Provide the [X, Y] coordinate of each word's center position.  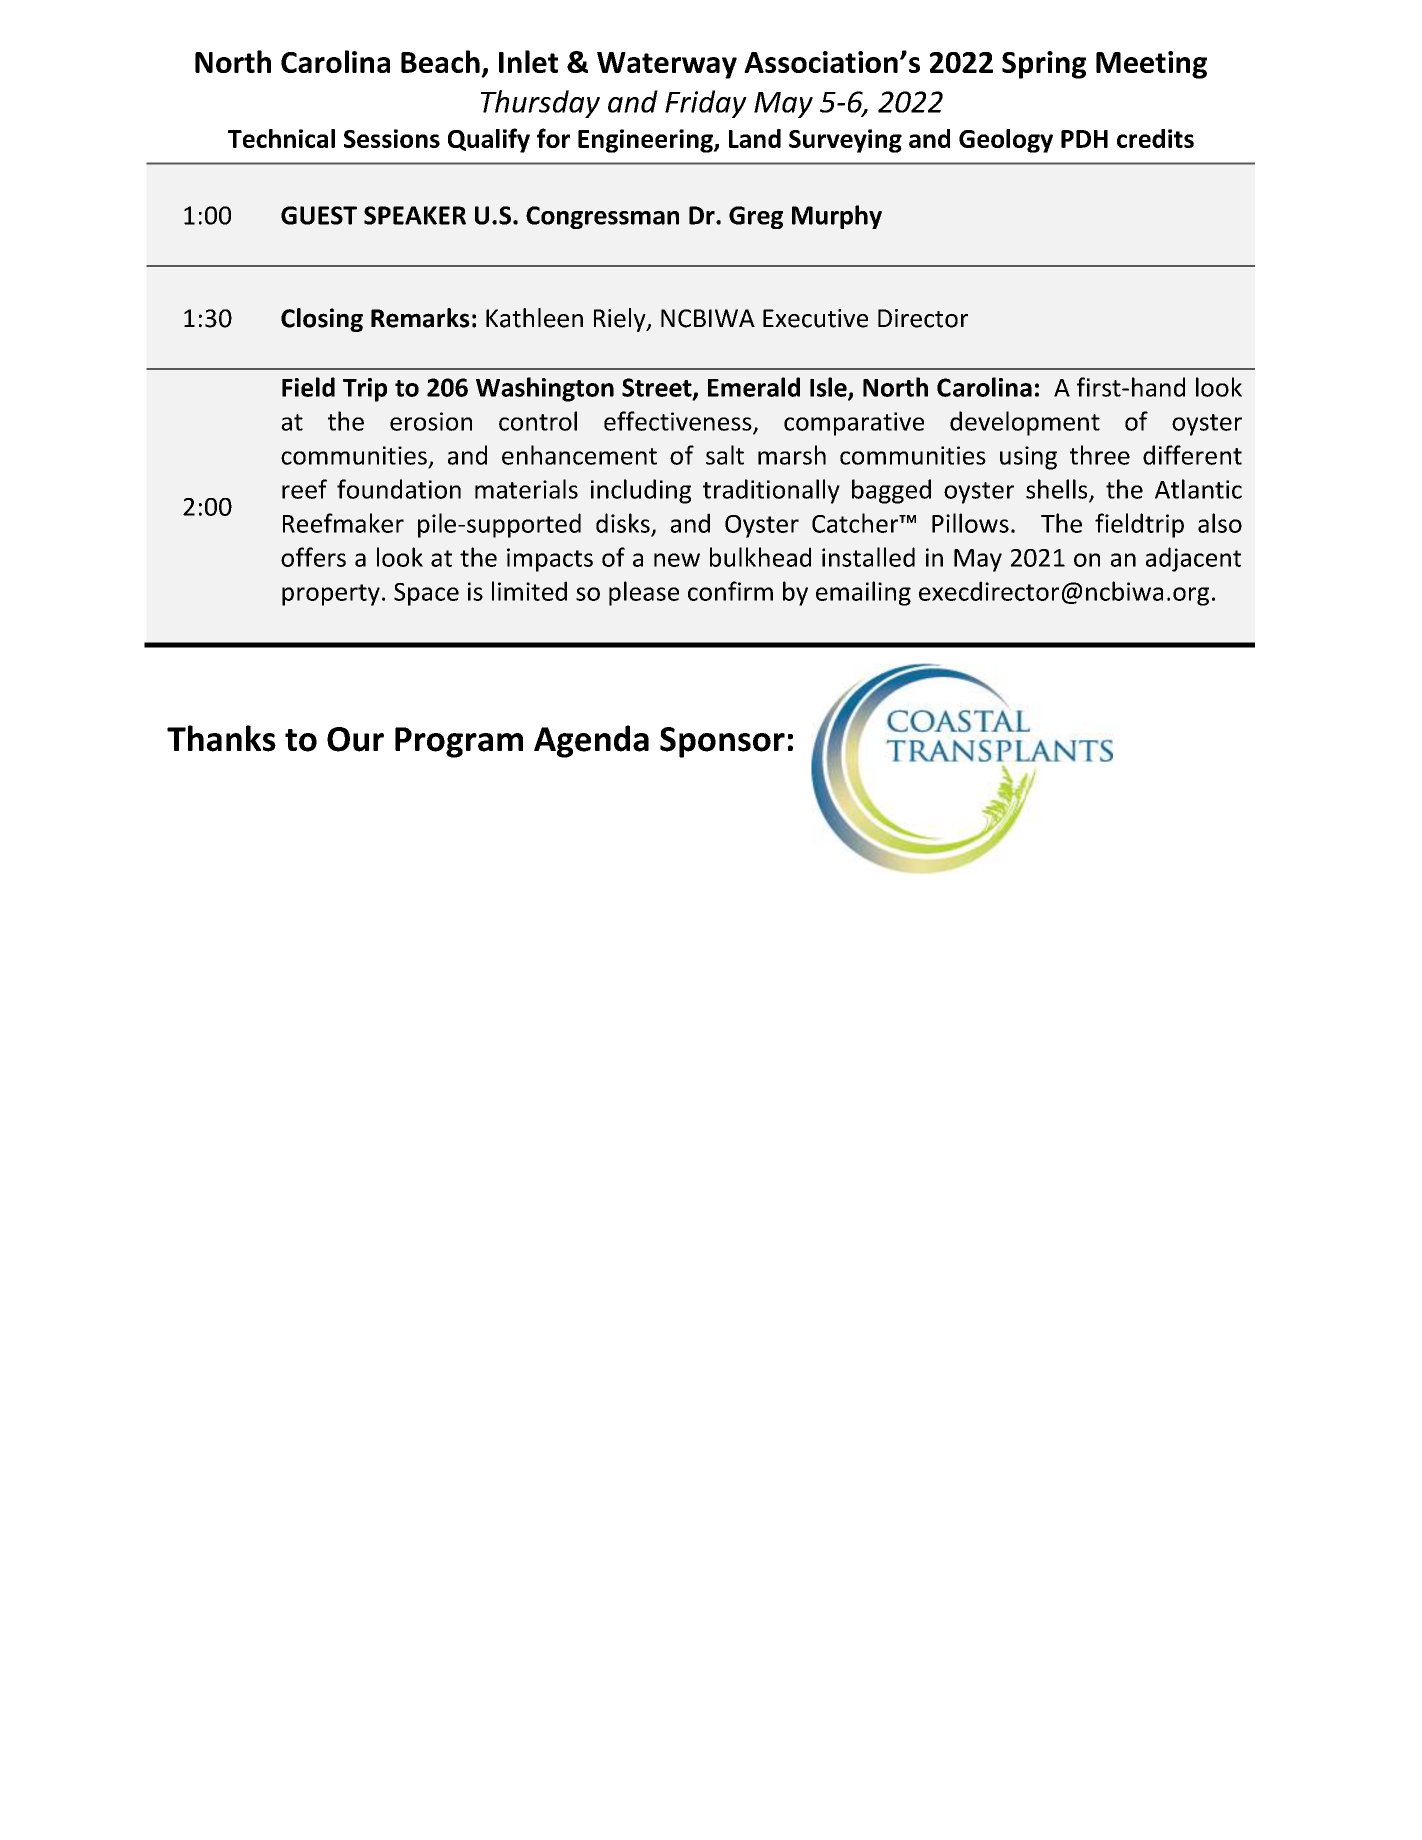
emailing [863, 593]
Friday [706, 104]
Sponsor [722, 742]
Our [355, 739]
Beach [440, 61]
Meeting [1151, 65]
